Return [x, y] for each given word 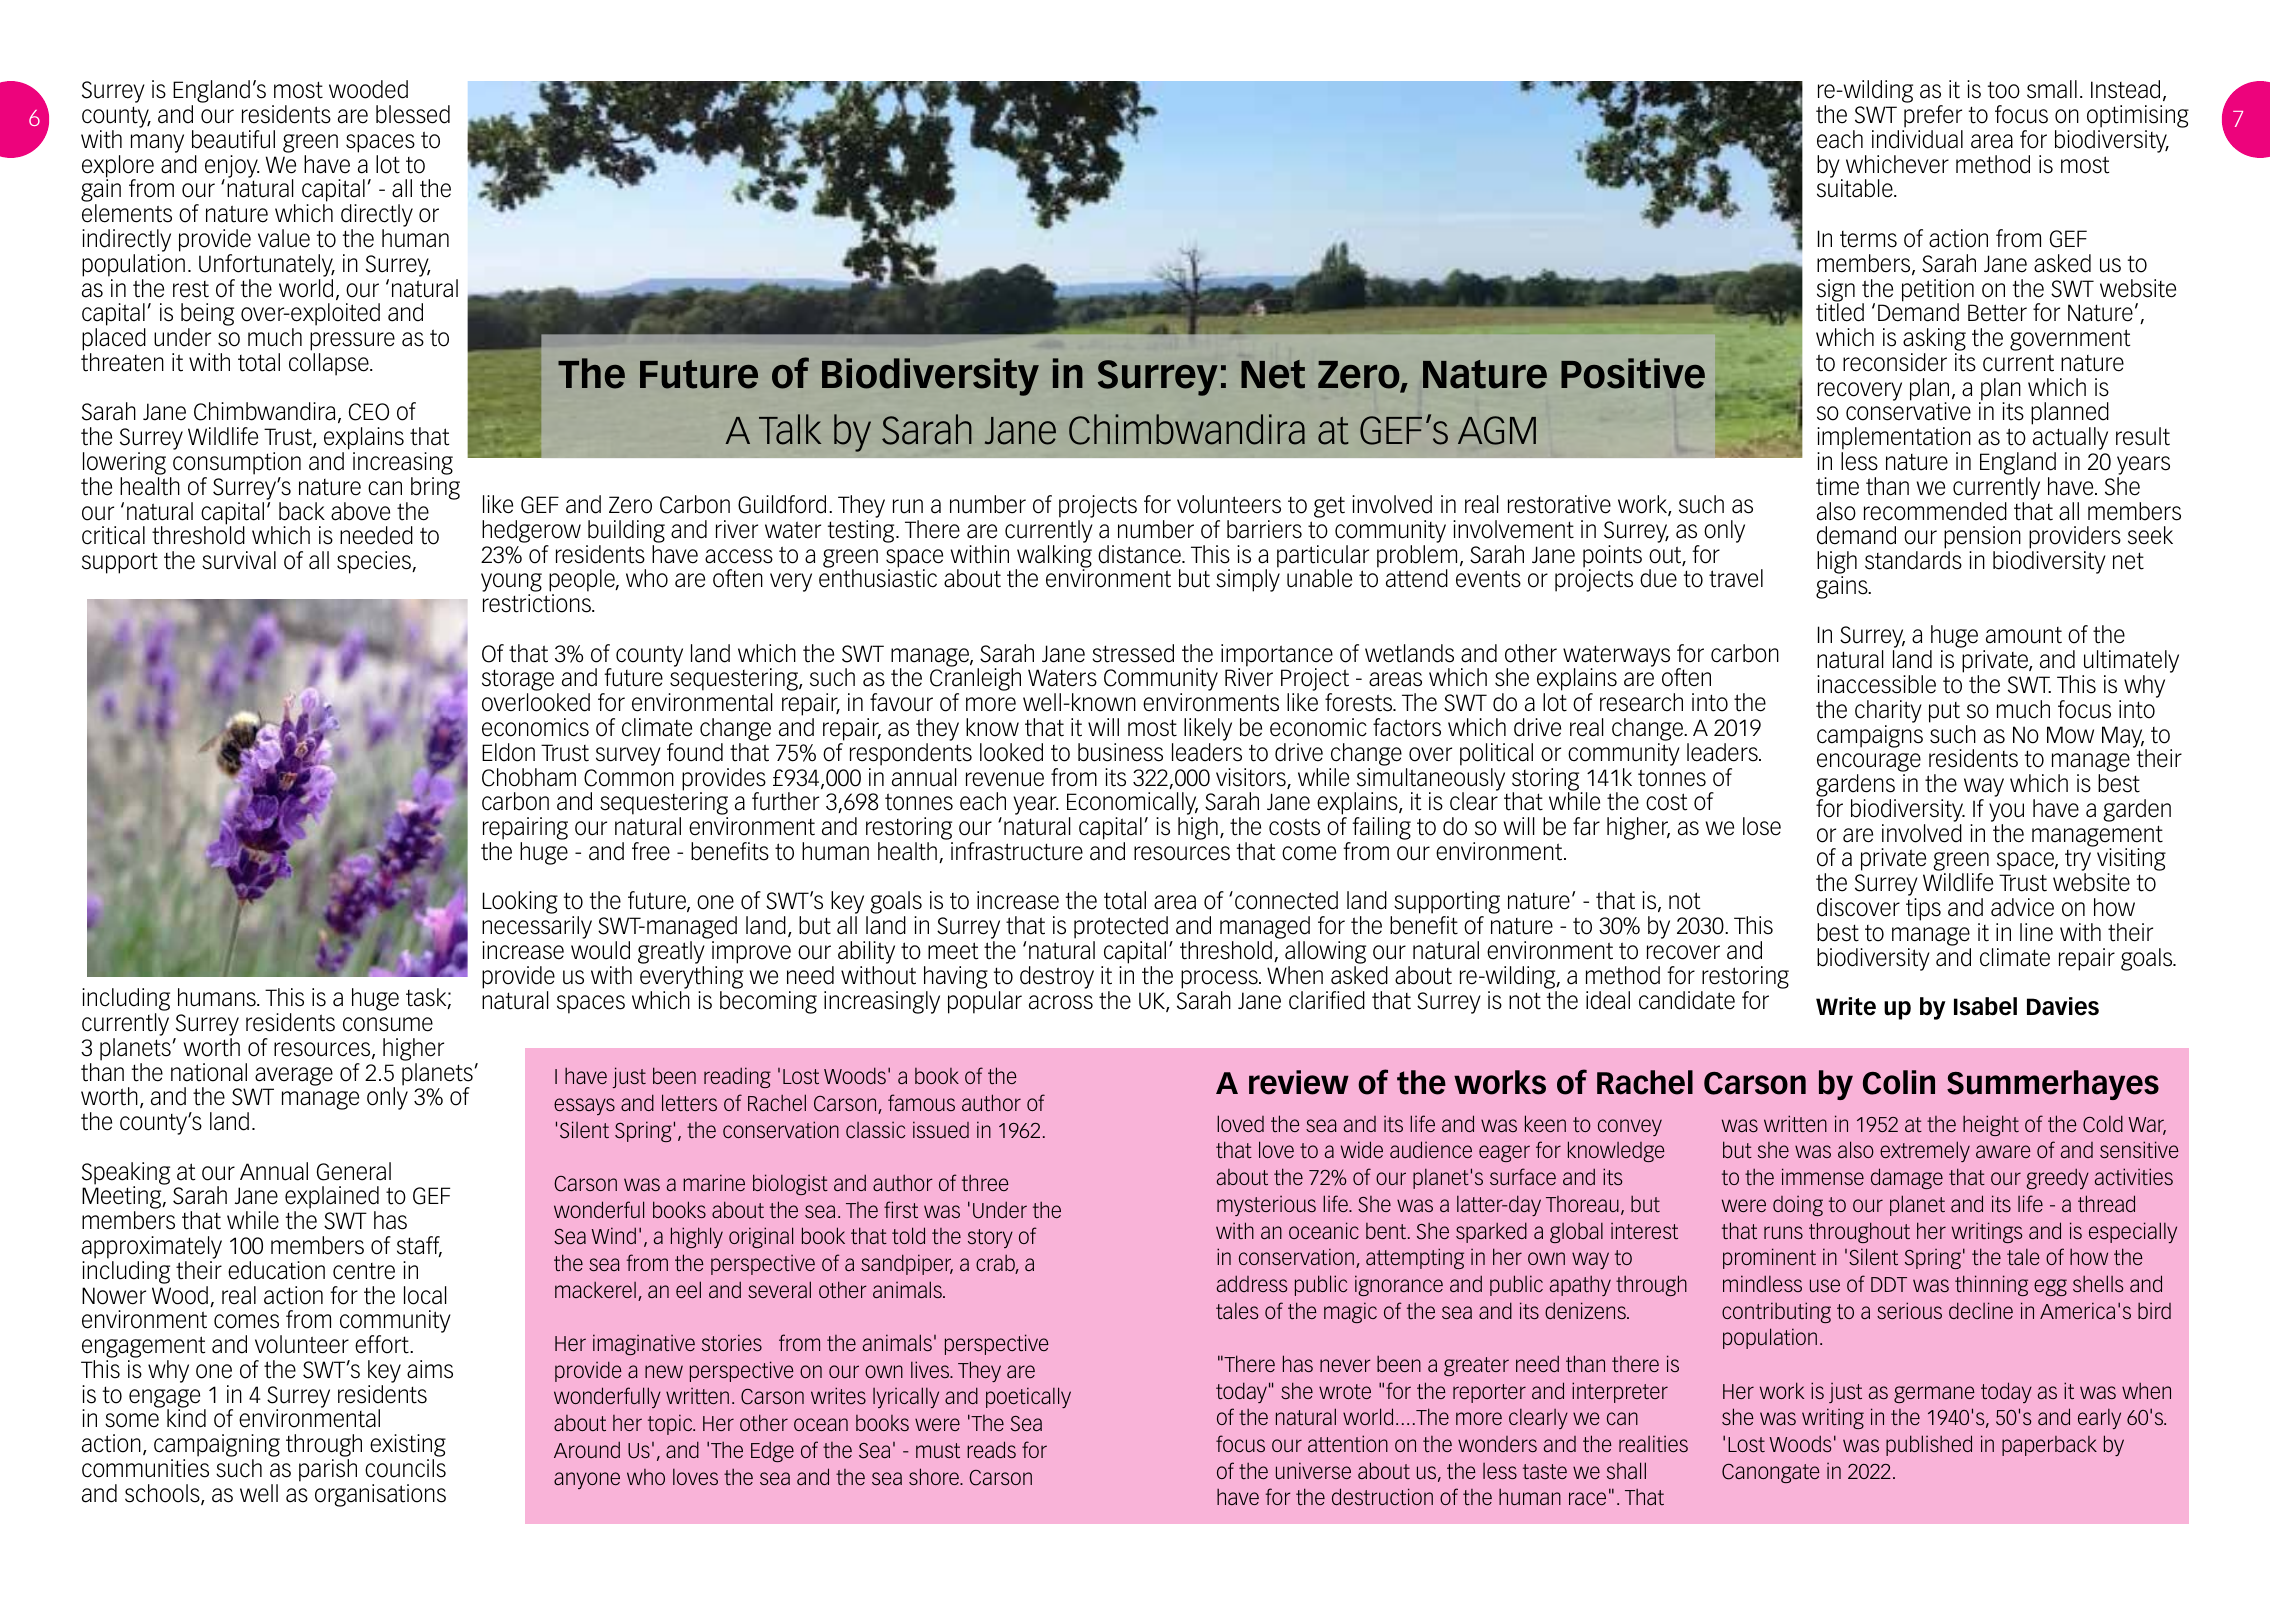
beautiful [233, 139]
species [375, 562]
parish [328, 1470]
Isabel [1985, 1006]
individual [1917, 139]
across [1061, 1002]
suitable [1856, 188]
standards [1913, 560]
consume [388, 1024]
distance [1140, 554]
